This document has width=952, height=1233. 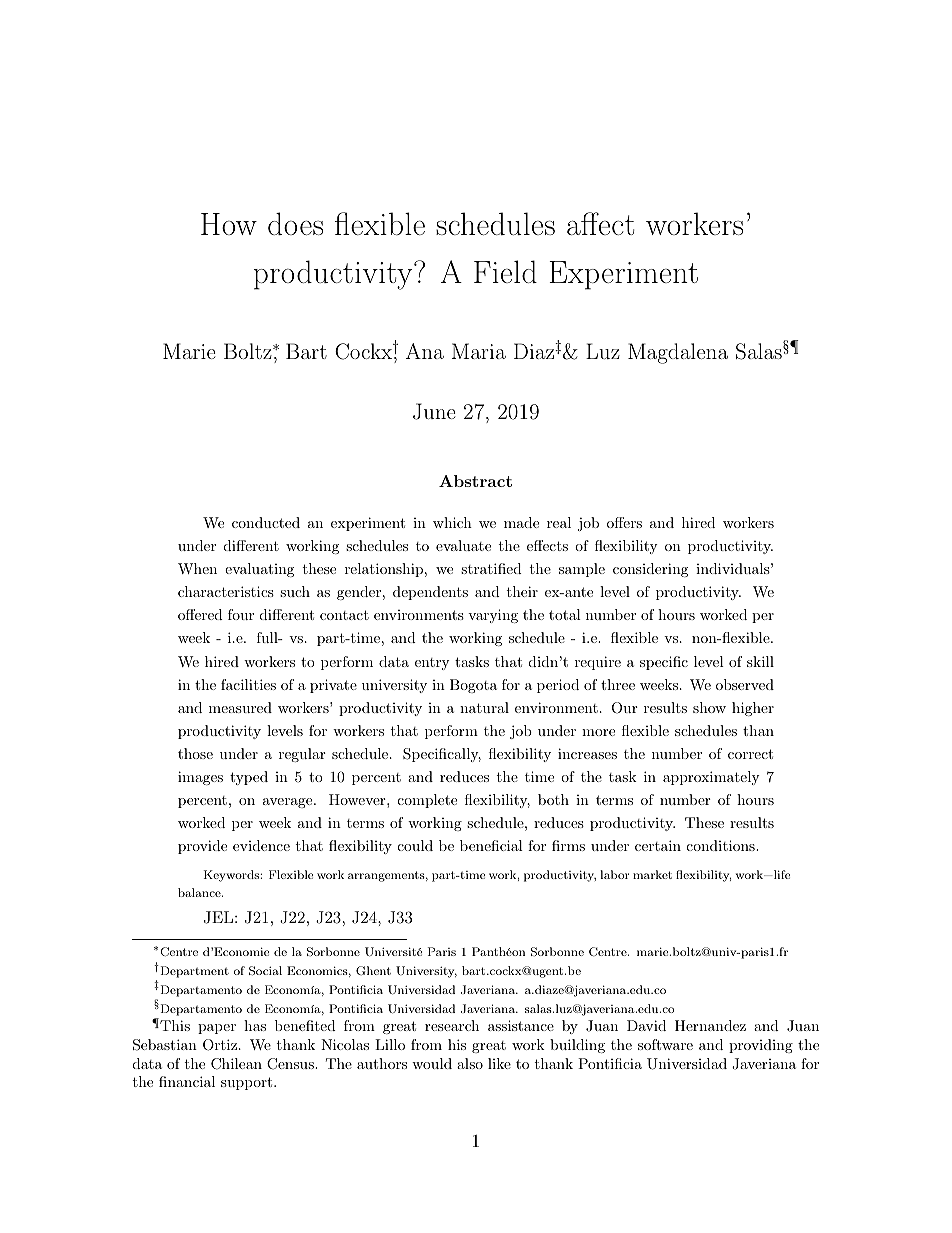 I want to click on considering, so click(x=650, y=570).
